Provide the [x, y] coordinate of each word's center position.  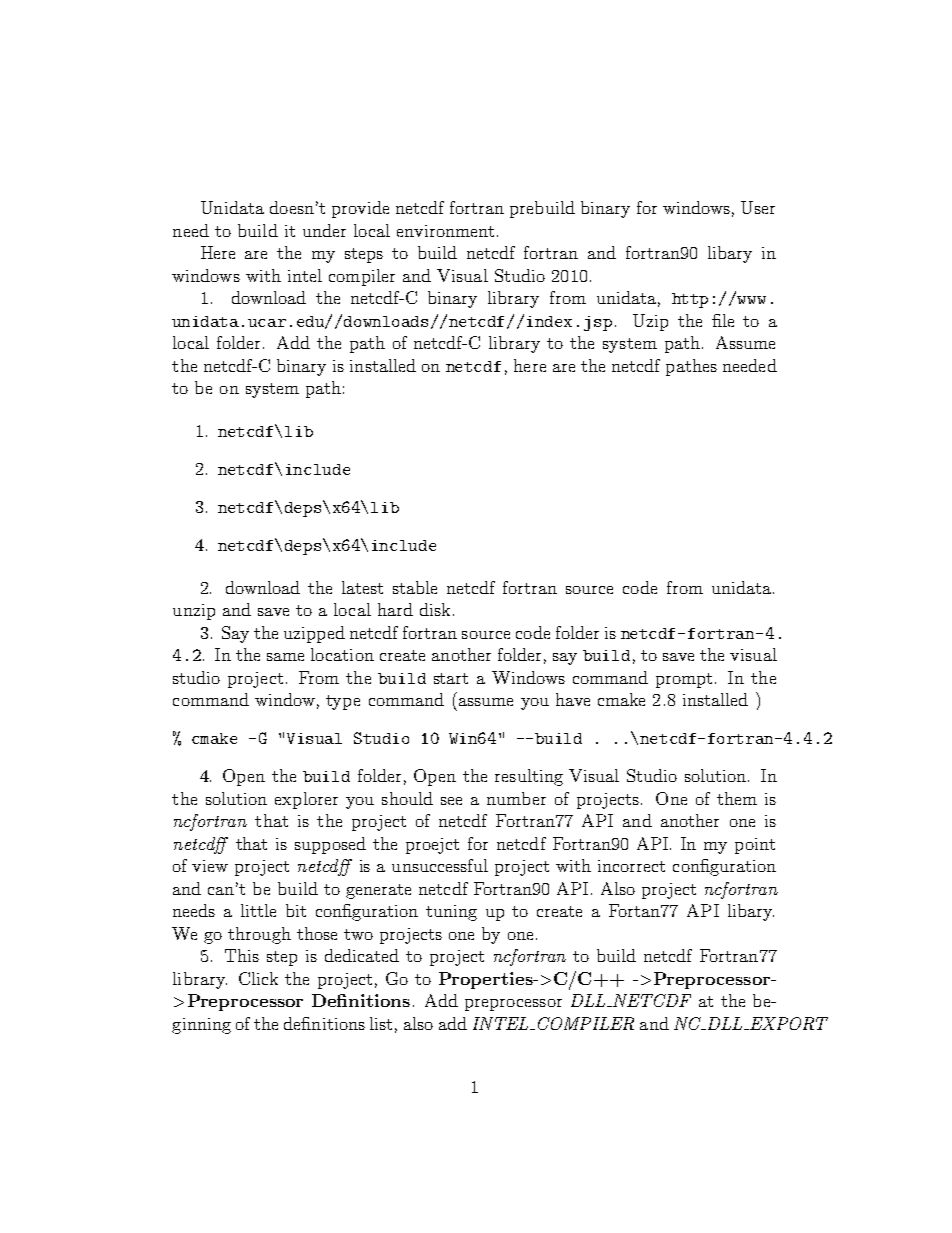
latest [362, 587]
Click [258, 978]
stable [415, 587]
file [723, 320]
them [737, 798]
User [758, 207]
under [324, 230]
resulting [529, 777]
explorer [306, 800]
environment [445, 231]
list [381, 1023]
